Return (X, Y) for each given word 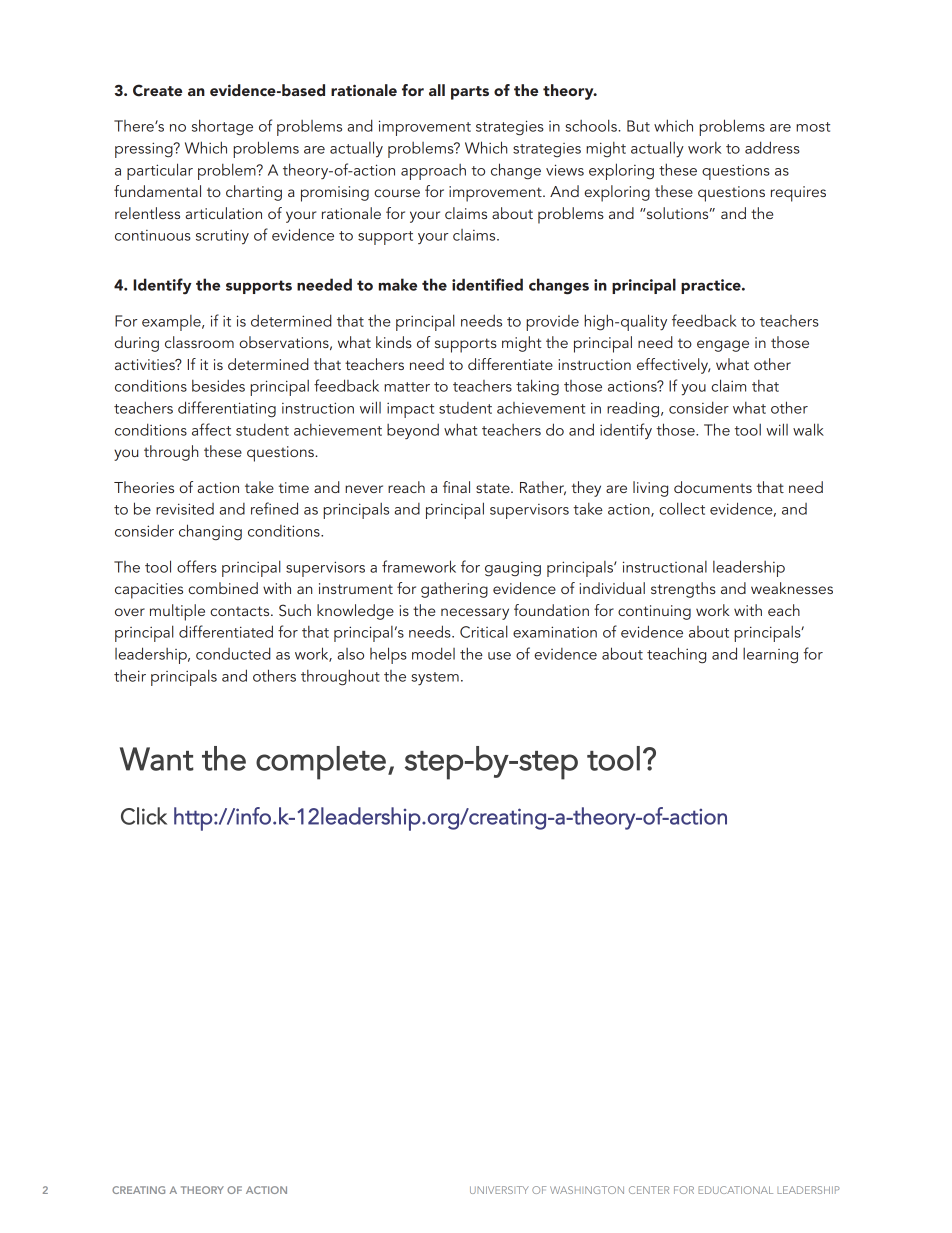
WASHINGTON (587, 1190)
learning (770, 656)
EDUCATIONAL (735, 1190)
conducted (233, 653)
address (772, 147)
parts (470, 93)
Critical (484, 631)
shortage (222, 127)
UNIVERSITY (499, 1190)
